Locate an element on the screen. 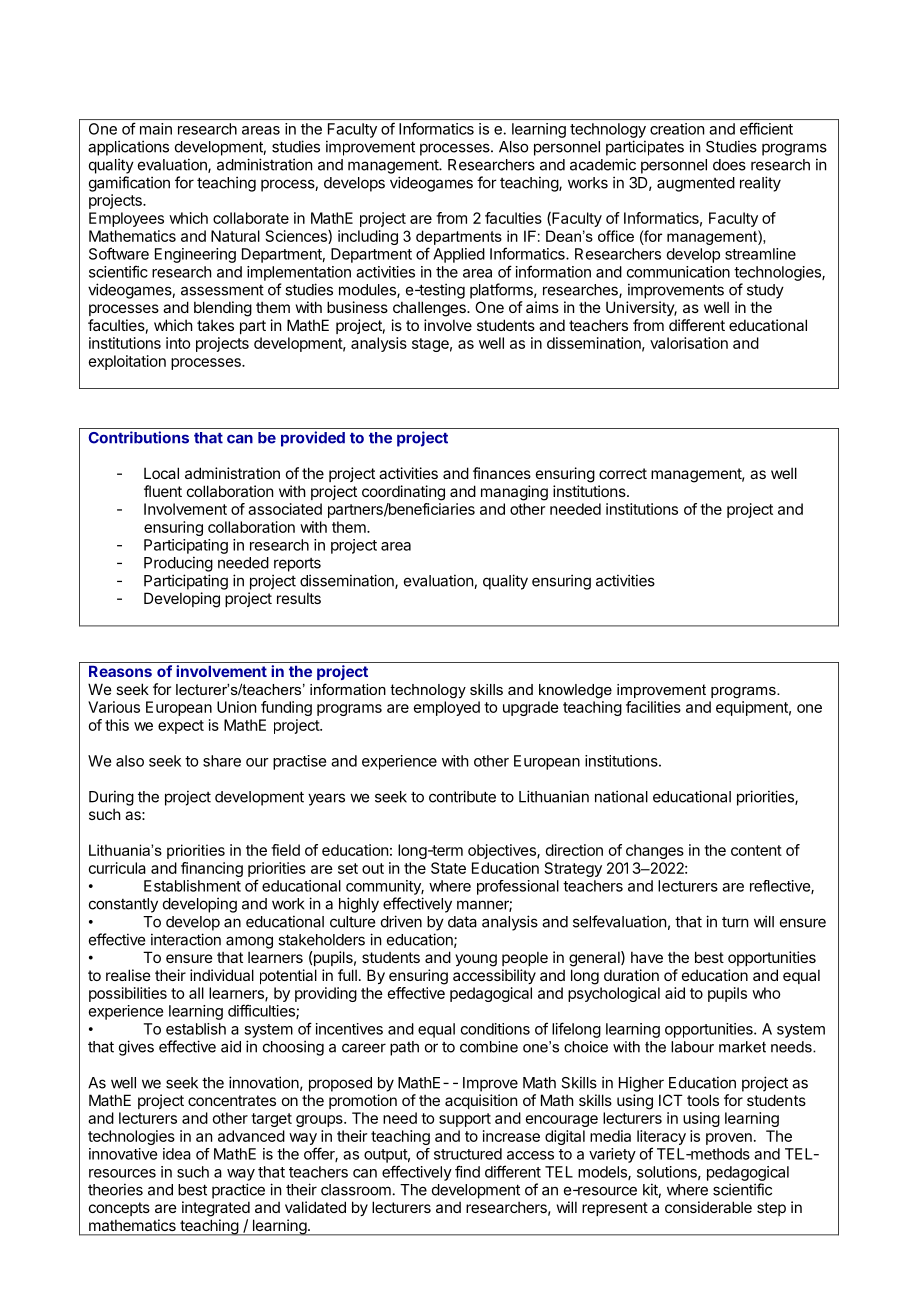 The width and height of the screenshot is (924, 1308). correct is located at coordinates (623, 473).
